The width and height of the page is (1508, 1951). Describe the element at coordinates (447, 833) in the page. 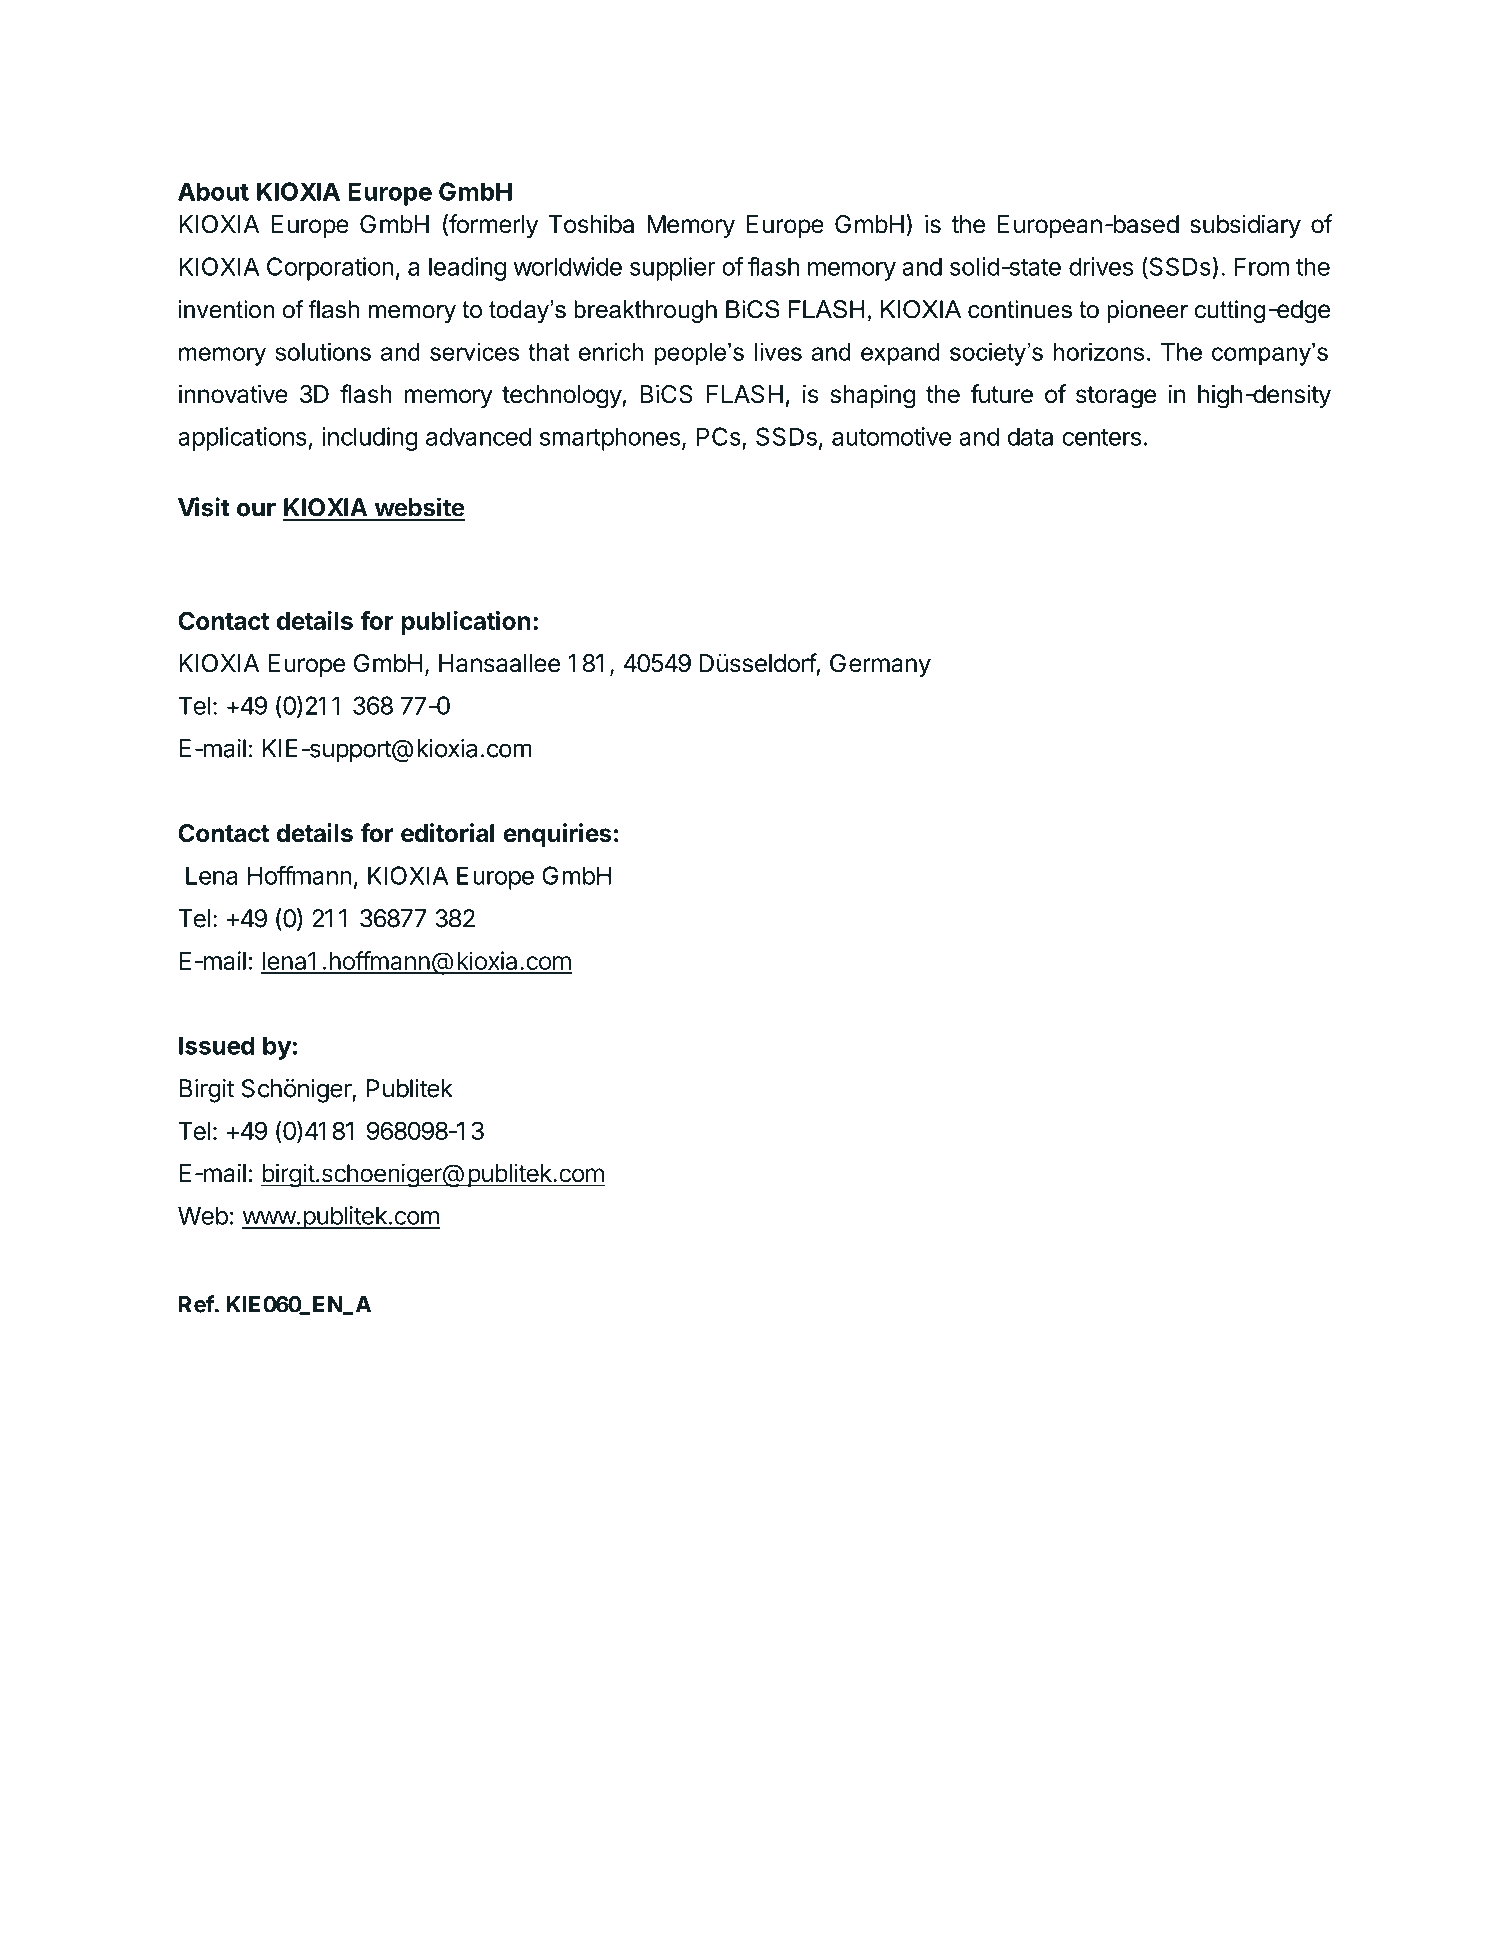

I see `editorial` at that location.
